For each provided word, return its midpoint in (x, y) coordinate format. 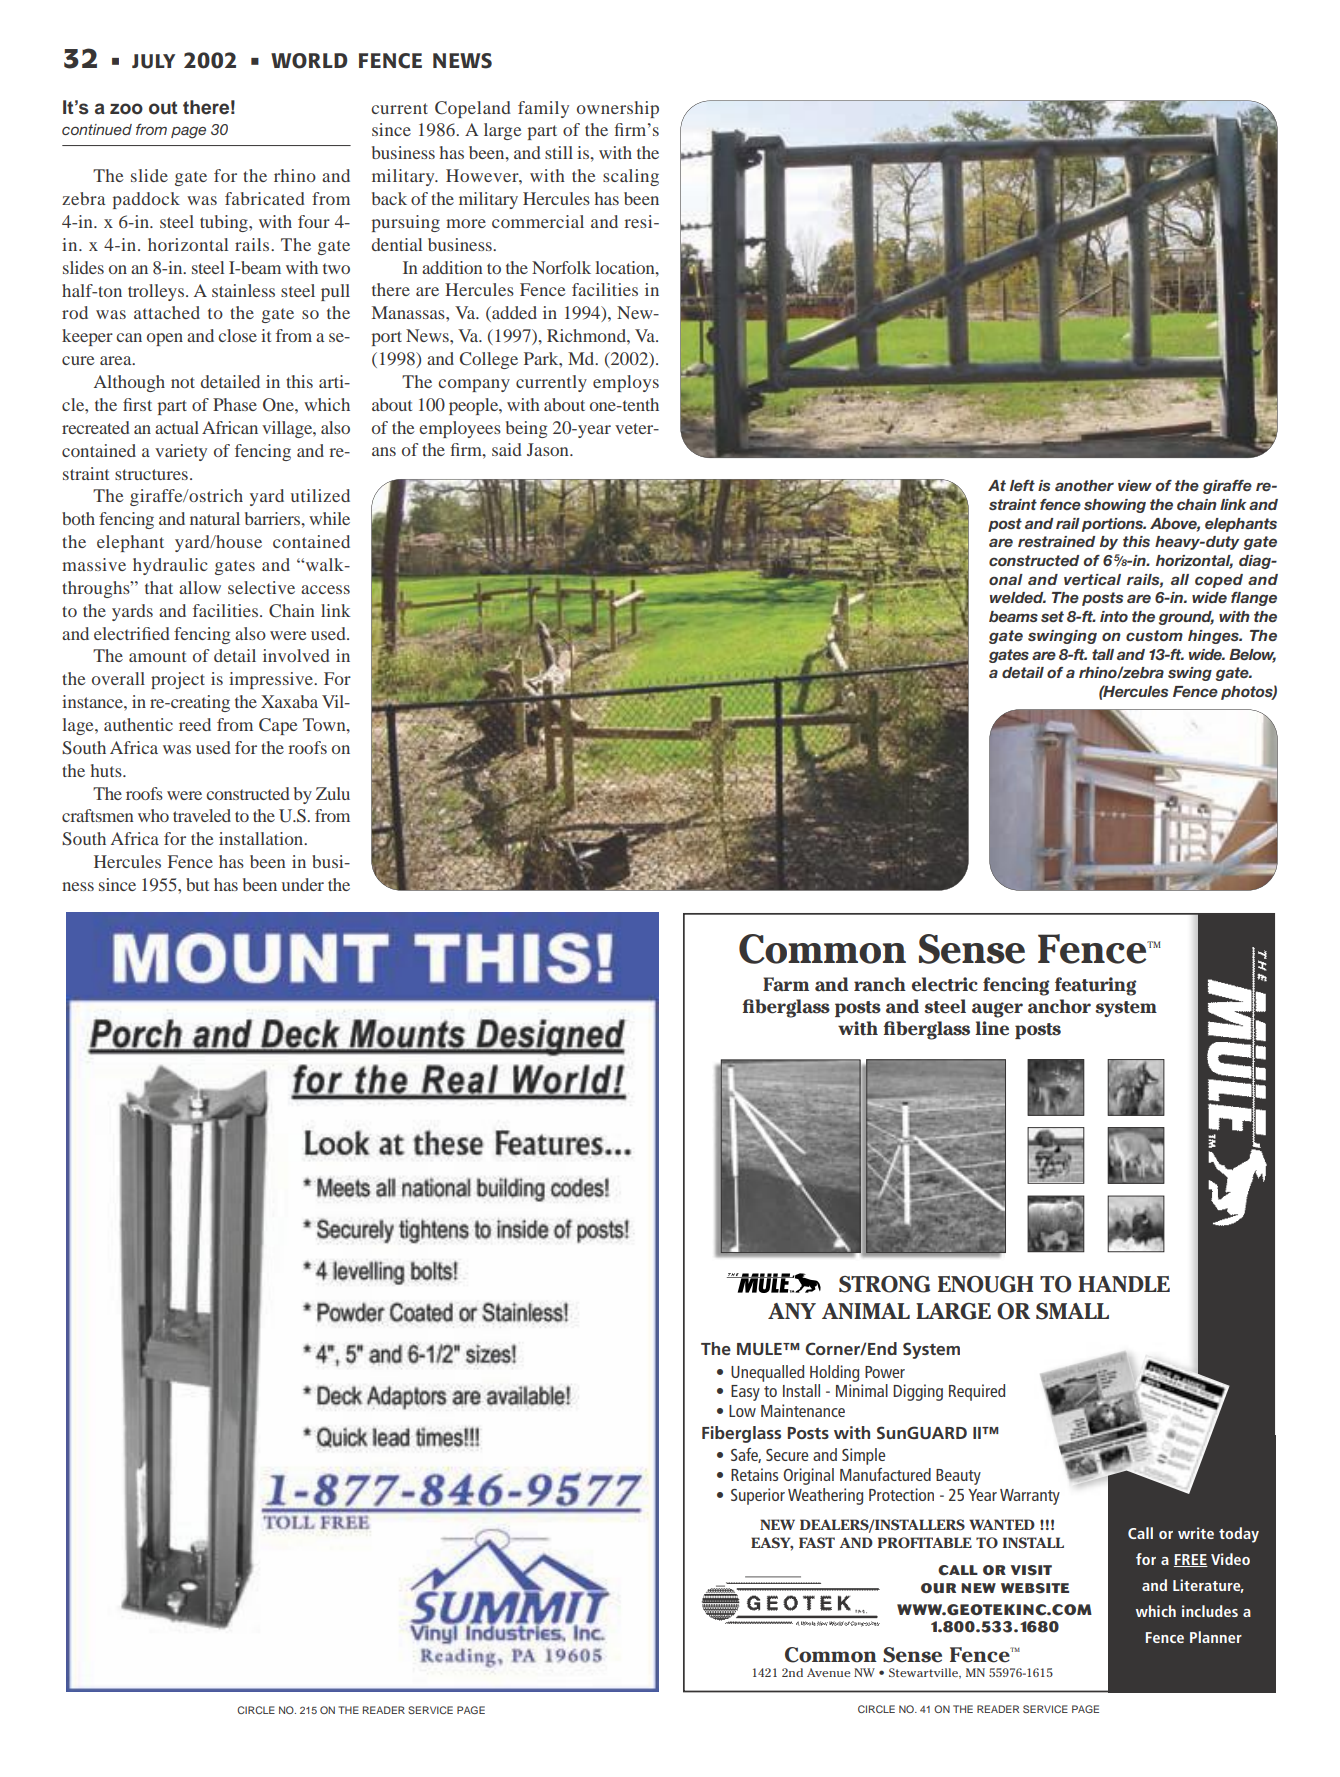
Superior (758, 1496)
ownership (618, 109)
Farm (786, 984)
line (992, 1028)
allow (200, 587)
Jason (549, 449)
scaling (631, 177)
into (1114, 616)
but (197, 884)
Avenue (828, 1672)
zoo (126, 109)
